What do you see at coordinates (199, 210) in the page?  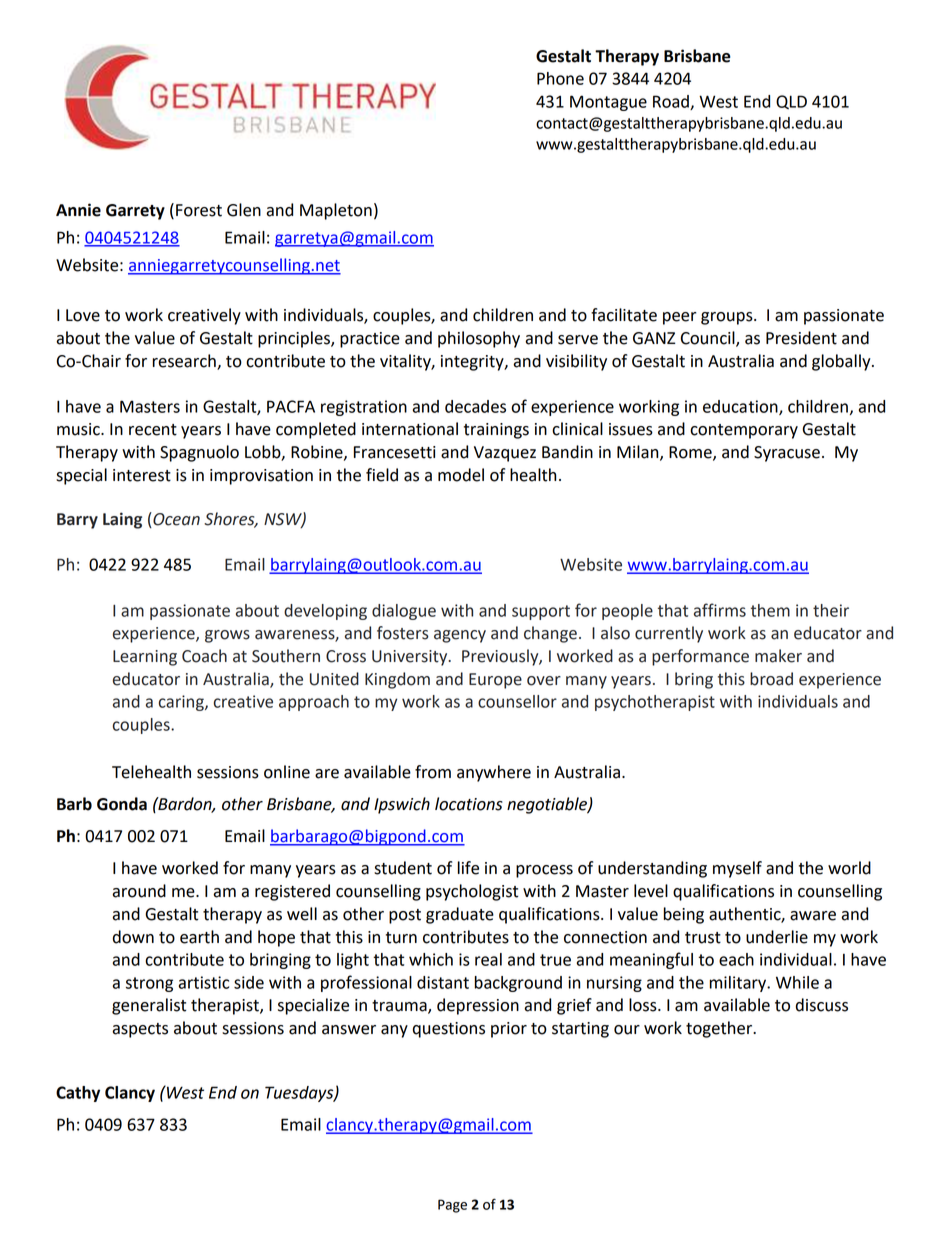 I see `Forest` at bounding box center [199, 210].
